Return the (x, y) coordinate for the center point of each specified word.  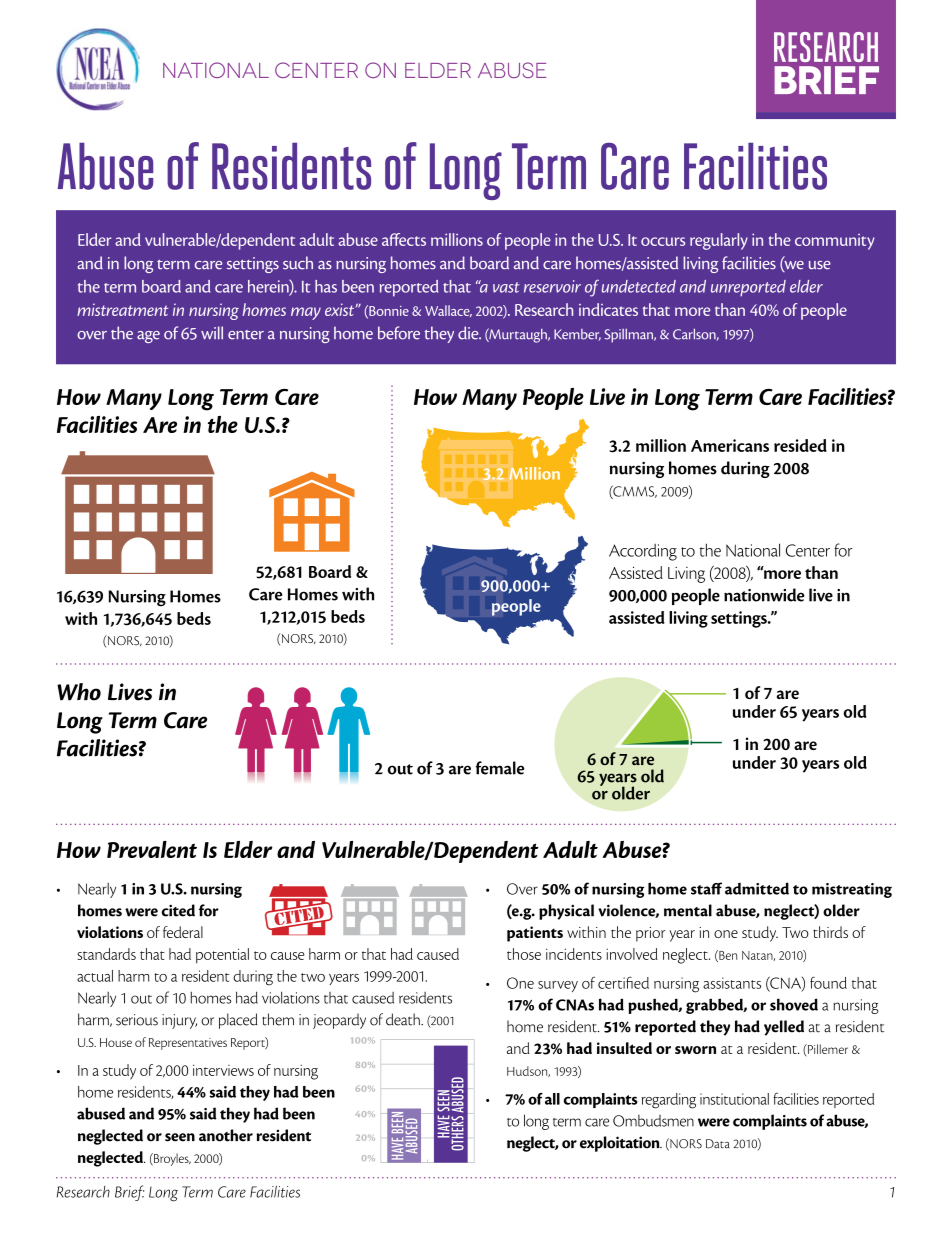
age (148, 337)
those (524, 954)
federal (183, 932)
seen (180, 1137)
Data (718, 1144)
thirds (830, 932)
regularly (719, 241)
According (643, 552)
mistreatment (122, 309)
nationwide (764, 595)
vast (506, 287)
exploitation (621, 1144)
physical (566, 912)
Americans (730, 445)
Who (79, 692)
